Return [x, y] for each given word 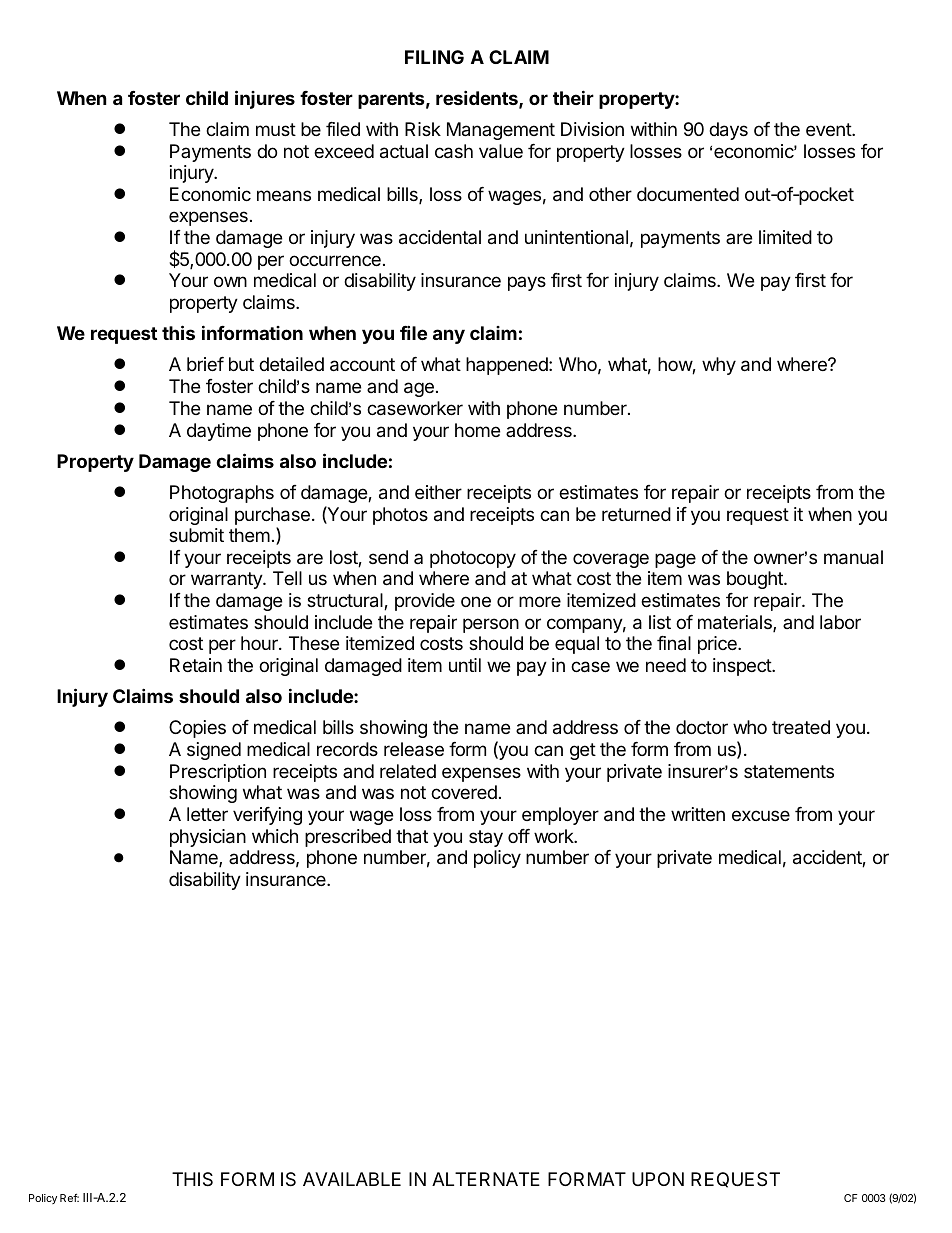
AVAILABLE [352, 1179]
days [728, 131]
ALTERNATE [486, 1179]
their [573, 97]
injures [265, 99]
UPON [658, 1179]
